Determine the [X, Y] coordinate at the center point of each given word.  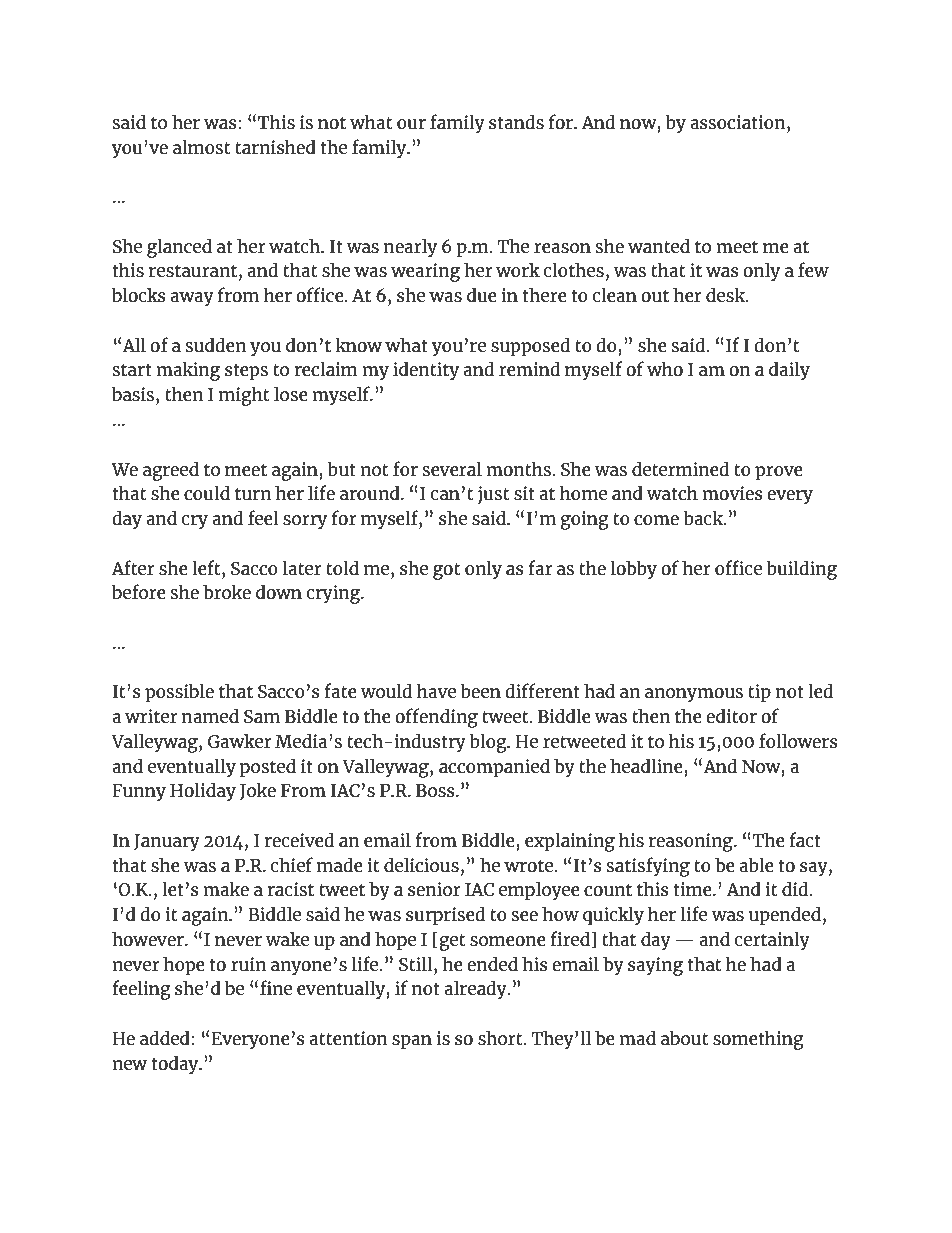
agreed [171, 471]
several [452, 469]
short [501, 1037]
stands [516, 122]
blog [489, 743]
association [739, 123]
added [166, 1037]
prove [779, 473]
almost [201, 147]
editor [731, 715]
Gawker [240, 741]
